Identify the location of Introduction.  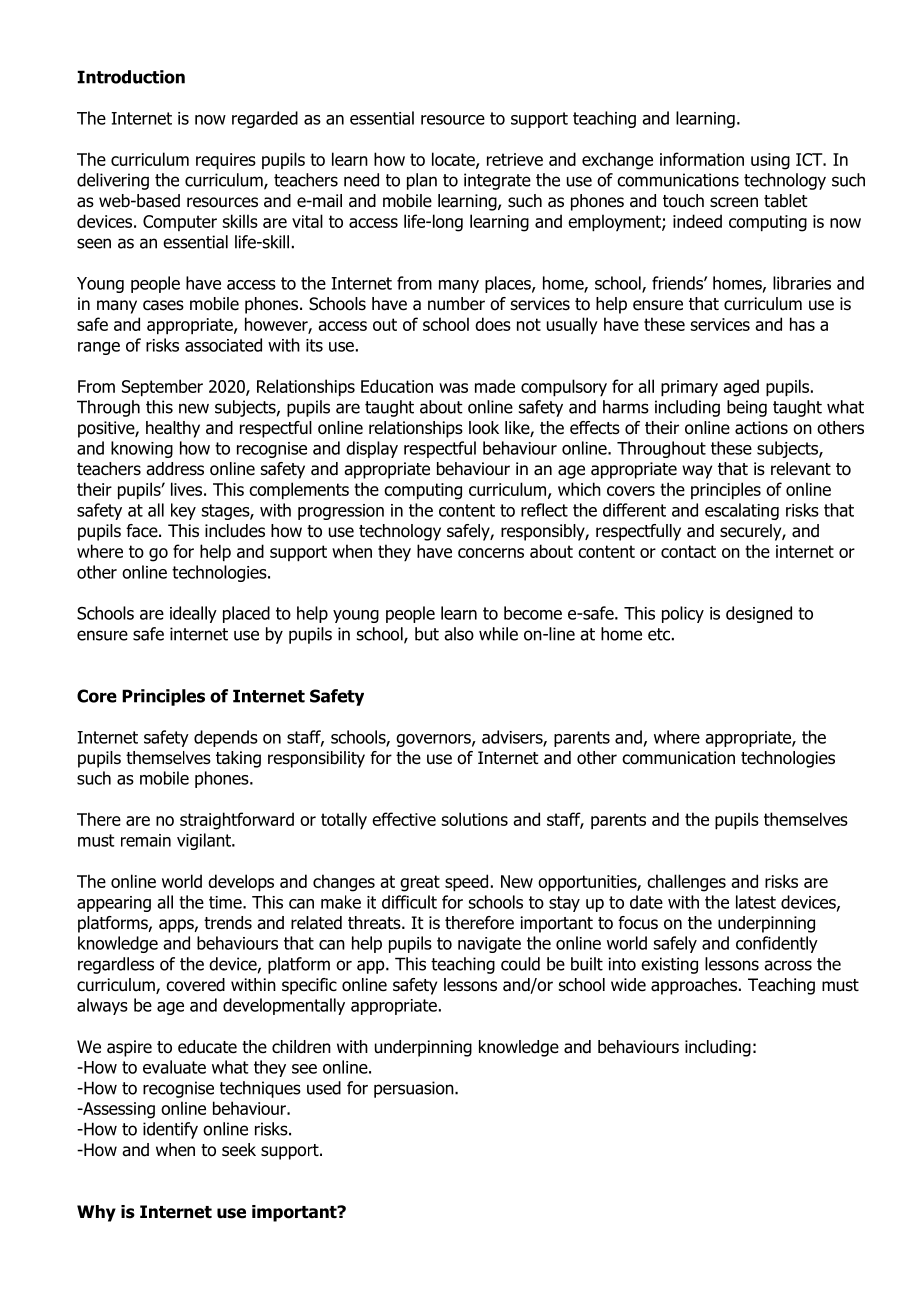
(131, 77).
